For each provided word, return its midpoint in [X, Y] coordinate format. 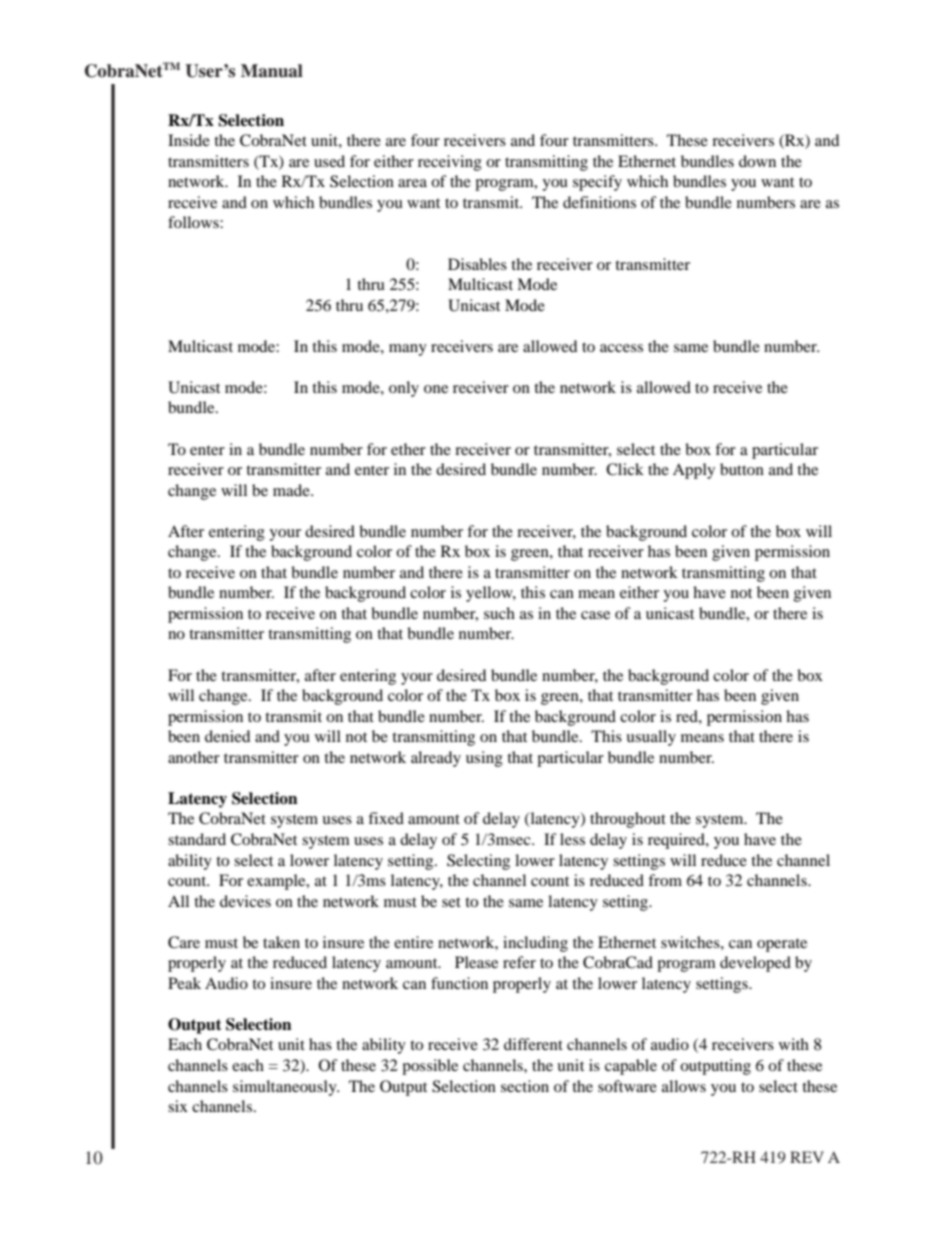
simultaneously [286, 1088]
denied [227, 736]
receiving [450, 163]
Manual [272, 71]
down [757, 161]
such [499, 613]
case [595, 615]
